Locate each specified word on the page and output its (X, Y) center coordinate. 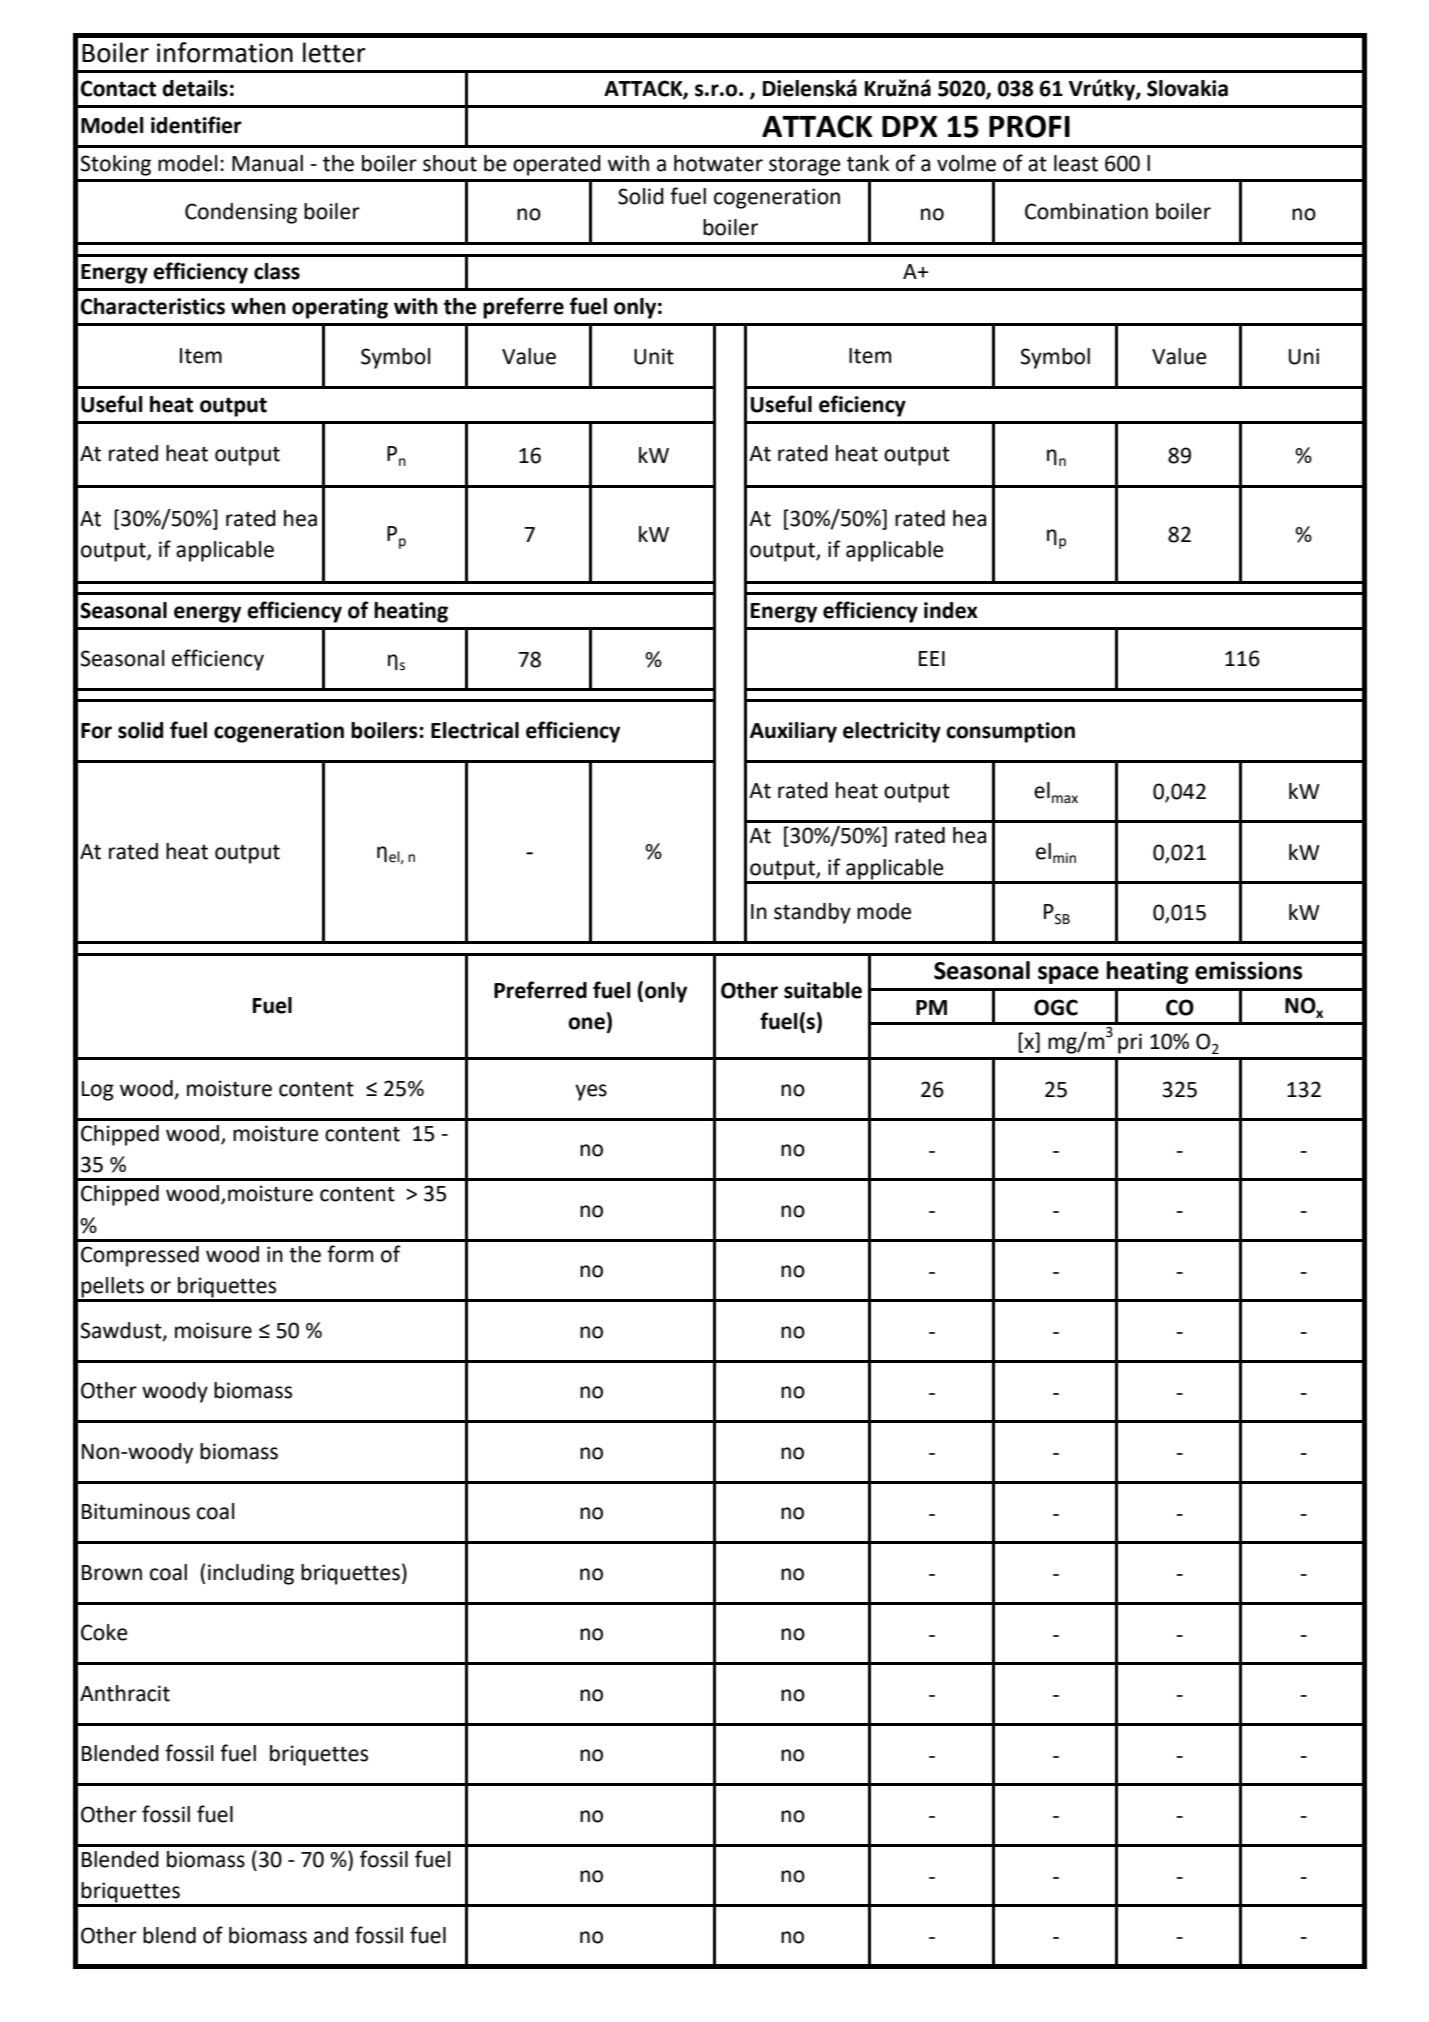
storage (805, 166)
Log (98, 1091)
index (951, 610)
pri (1130, 1043)
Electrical (475, 730)
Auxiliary (793, 732)
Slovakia (1187, 88)
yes (591, 1092)
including (251, 1574)
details (195, 88)
